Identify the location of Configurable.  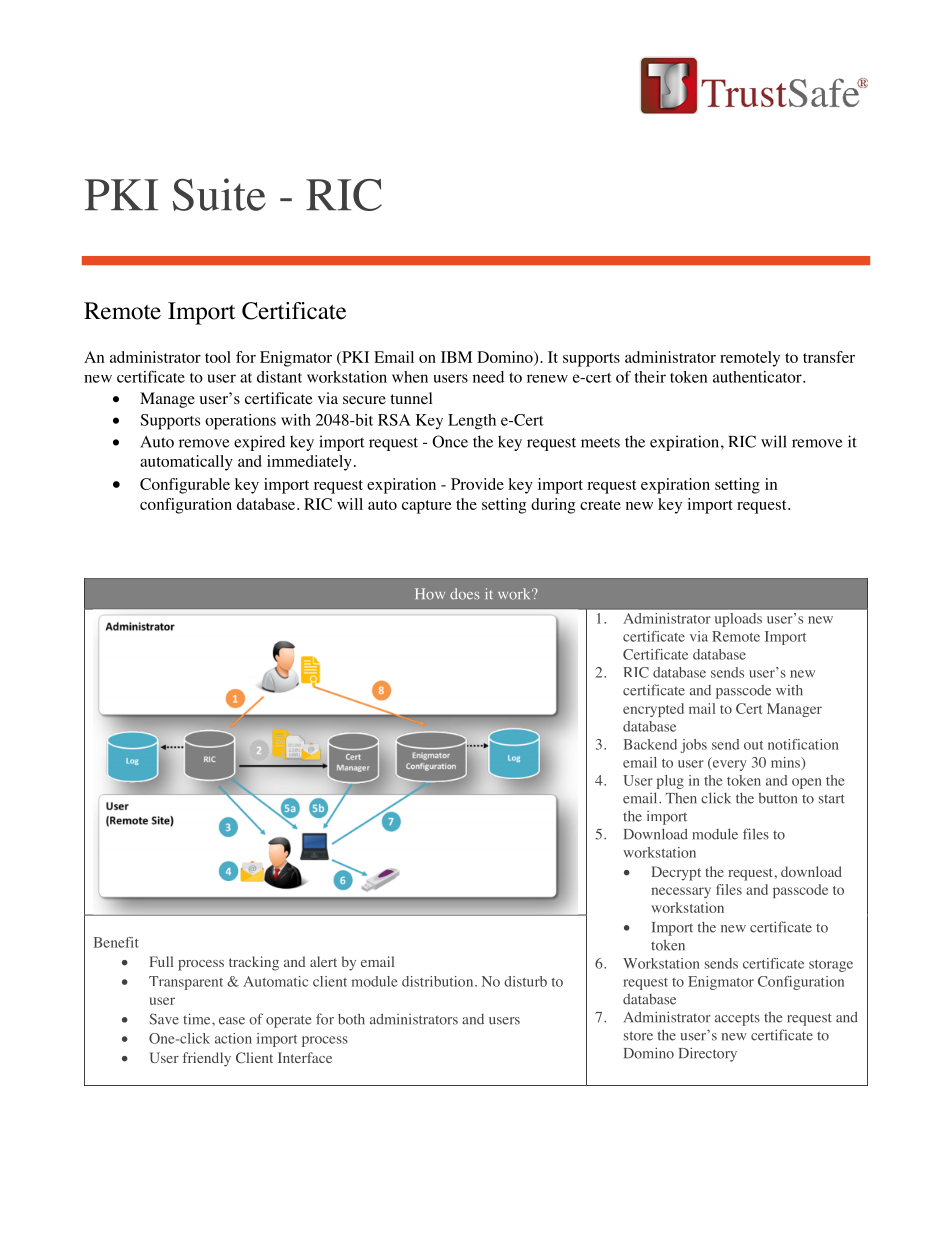
(185, 486).
